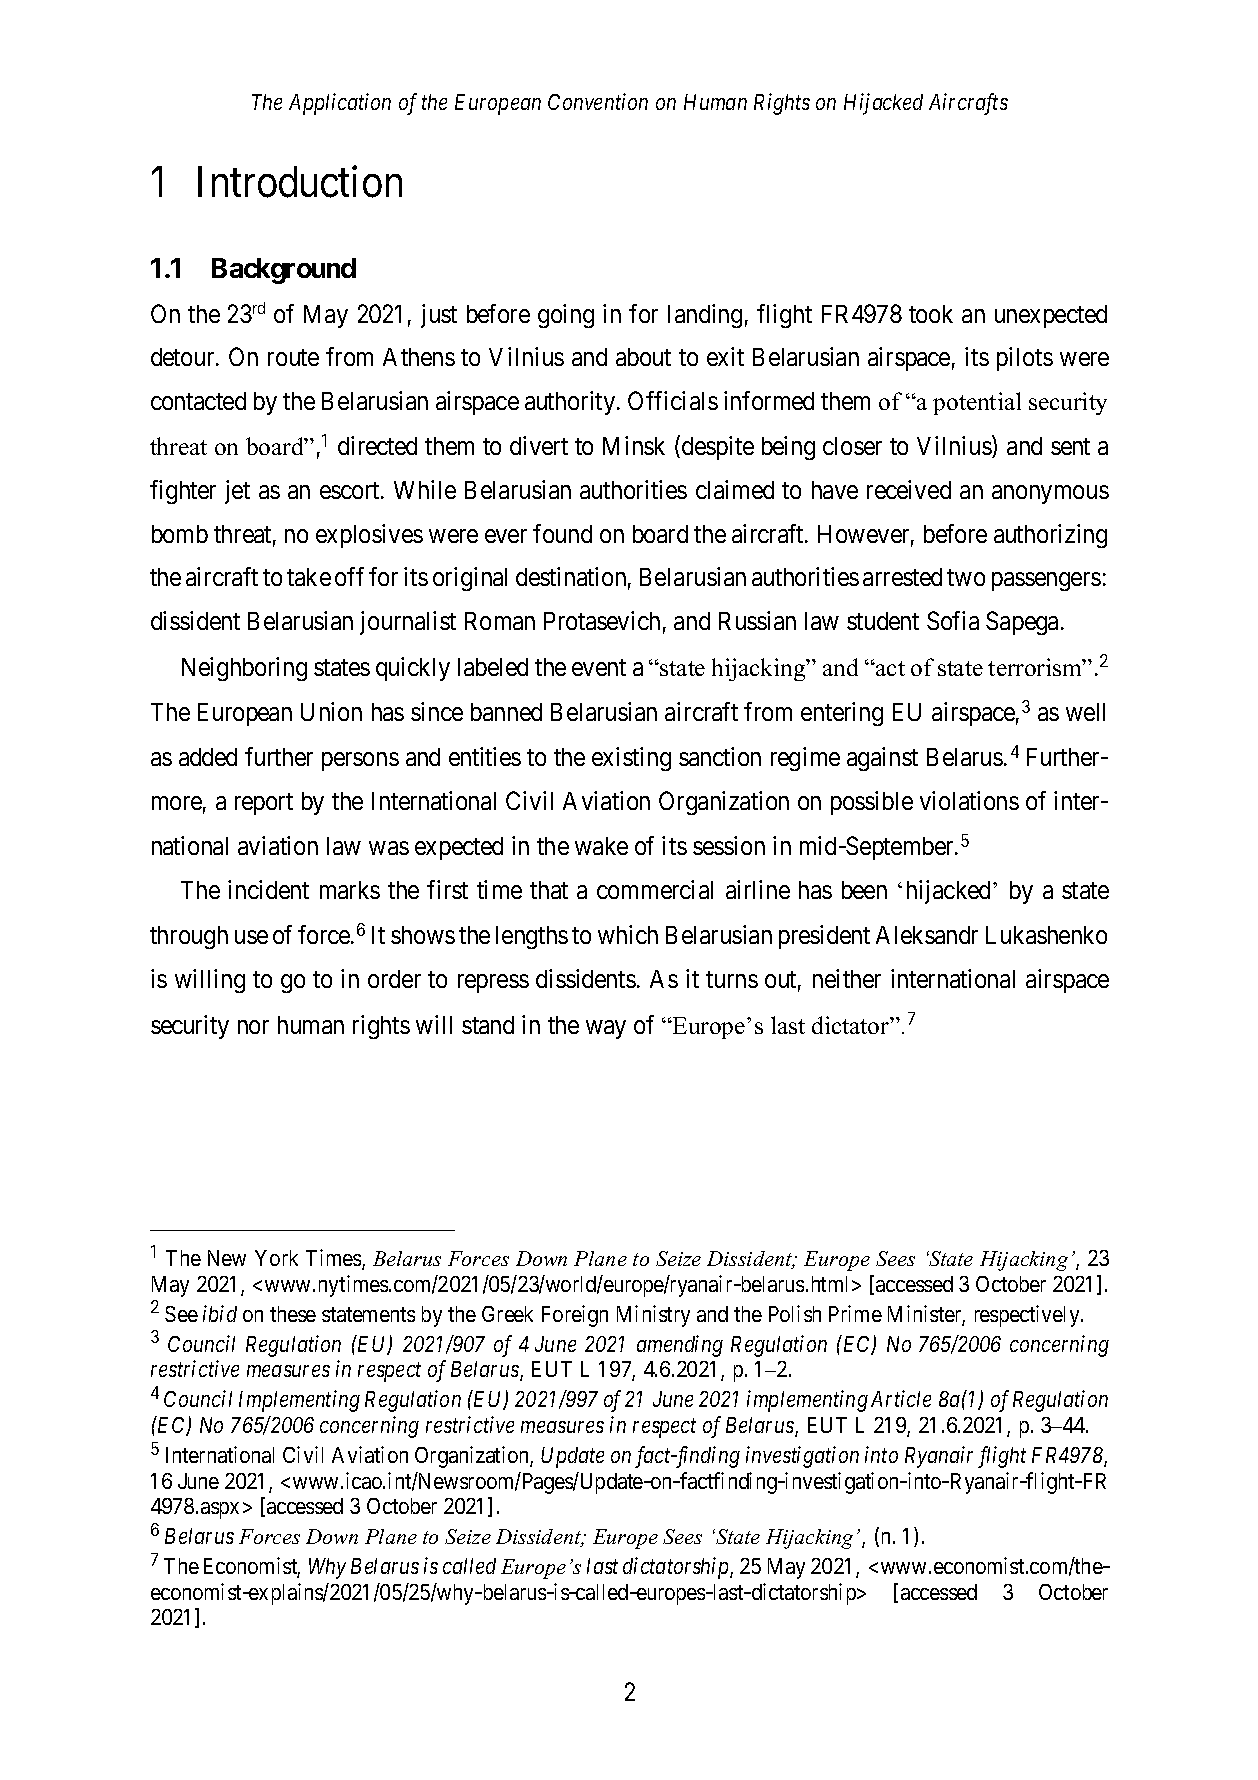 This screenshot has width=1258, height=1780. What do you see at coordinates (300, 182) in the screenshot?
I see `Introduction` at bounding box center [300, 182].
